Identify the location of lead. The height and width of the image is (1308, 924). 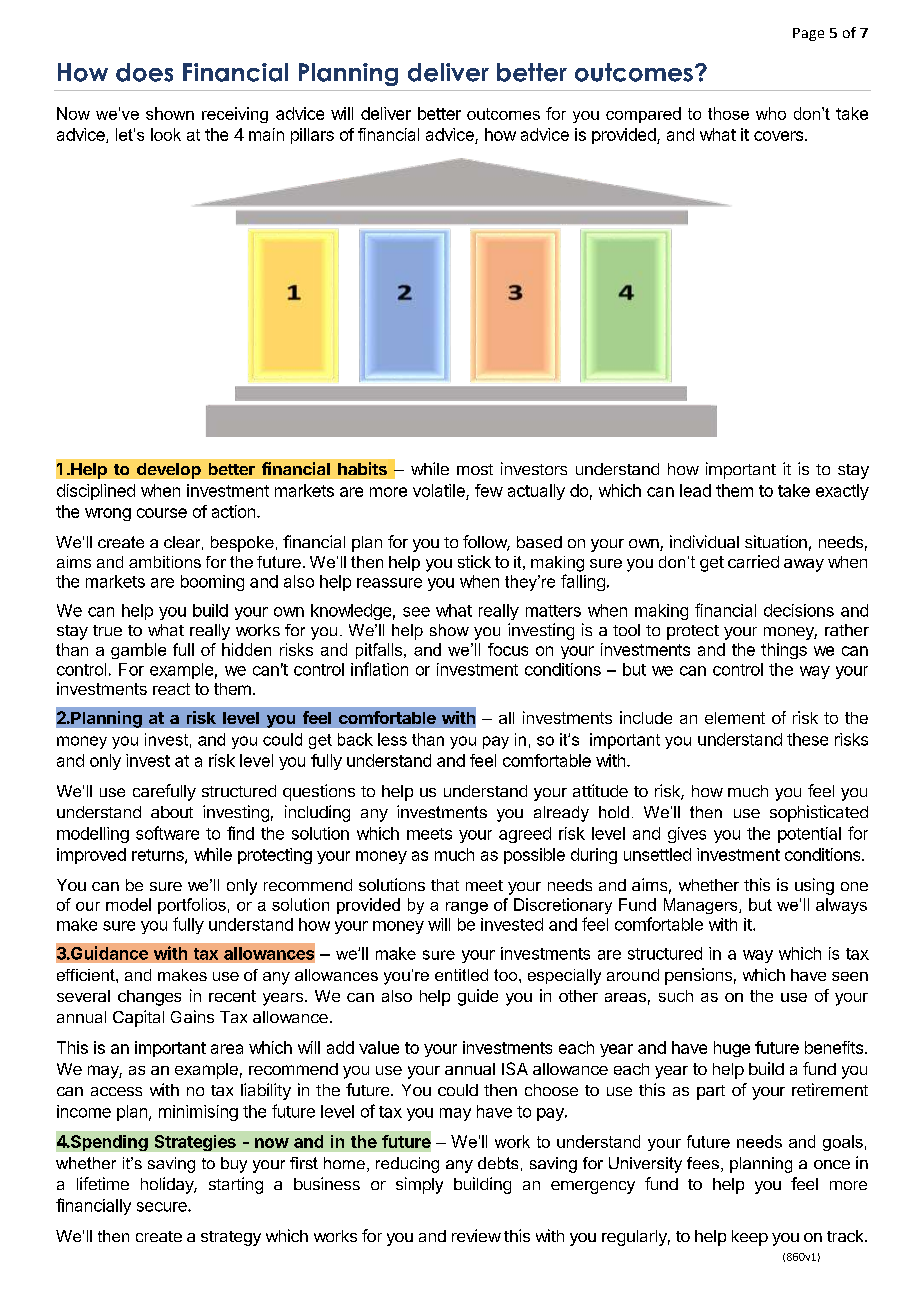
(695, 490).
